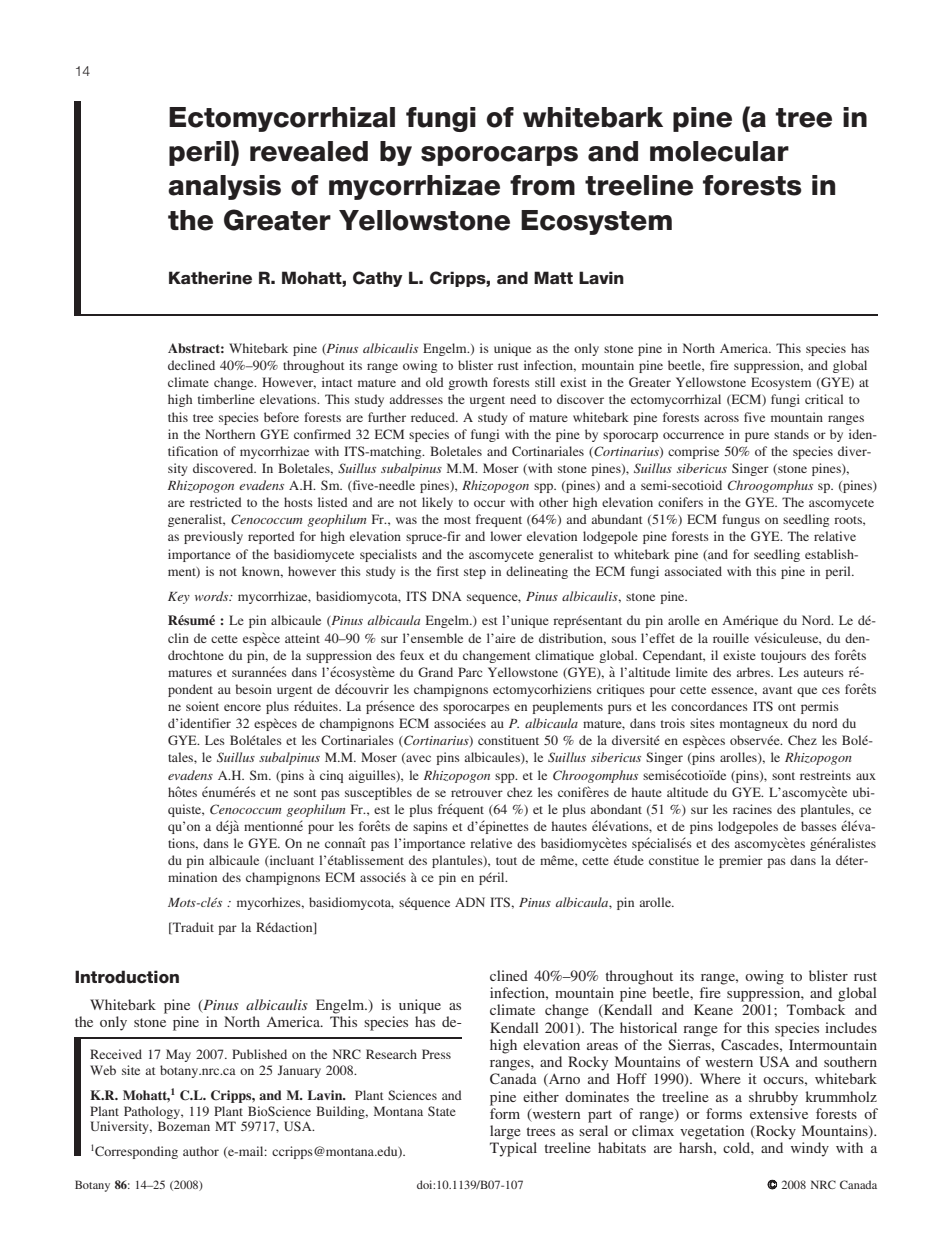 The width and height of the screenshot is (952, 1233). Describe the element at coordinates (719, 151) in the screenshot. I see `molecular` at that location.
